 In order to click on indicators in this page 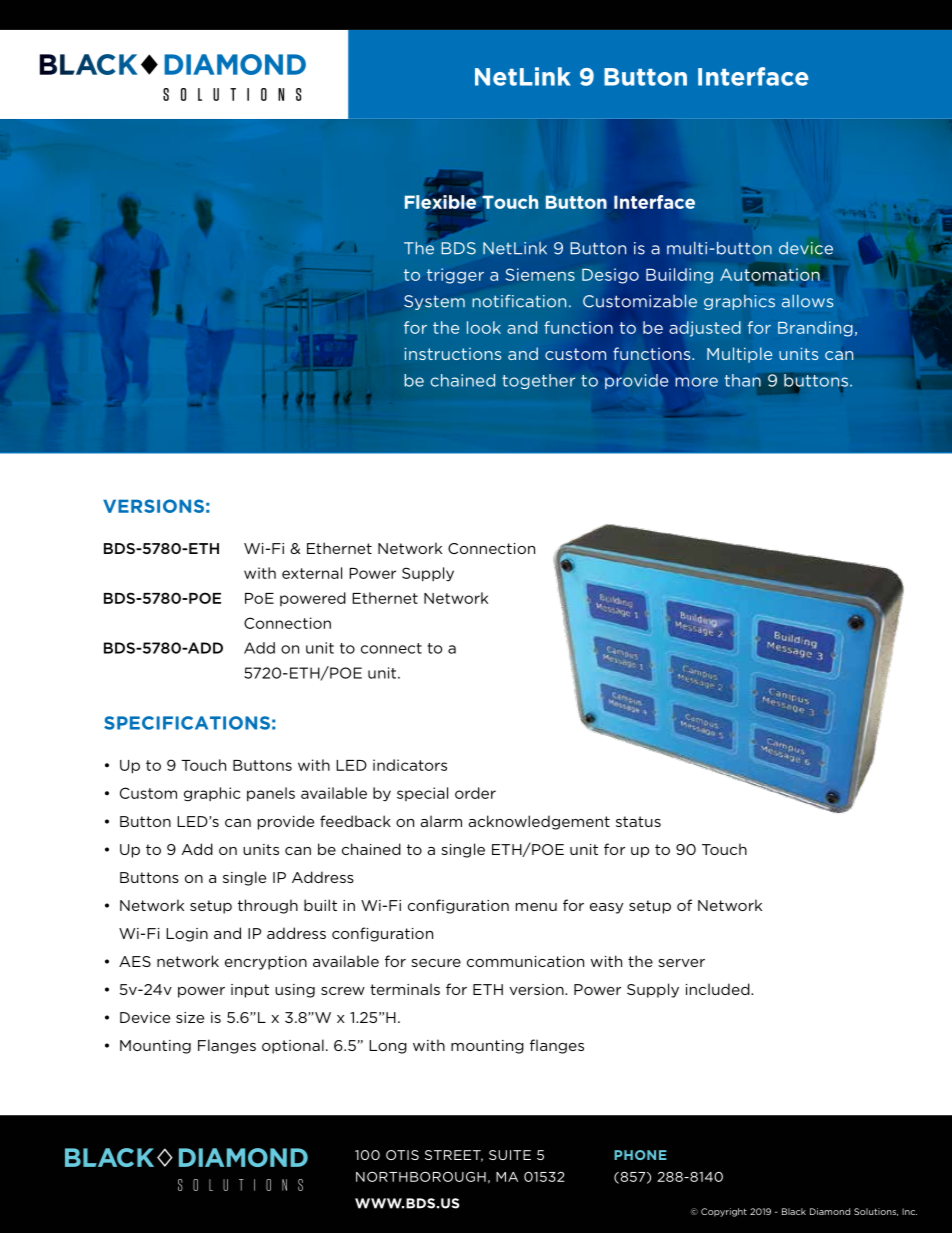, I will do `click(410, 765)`.
